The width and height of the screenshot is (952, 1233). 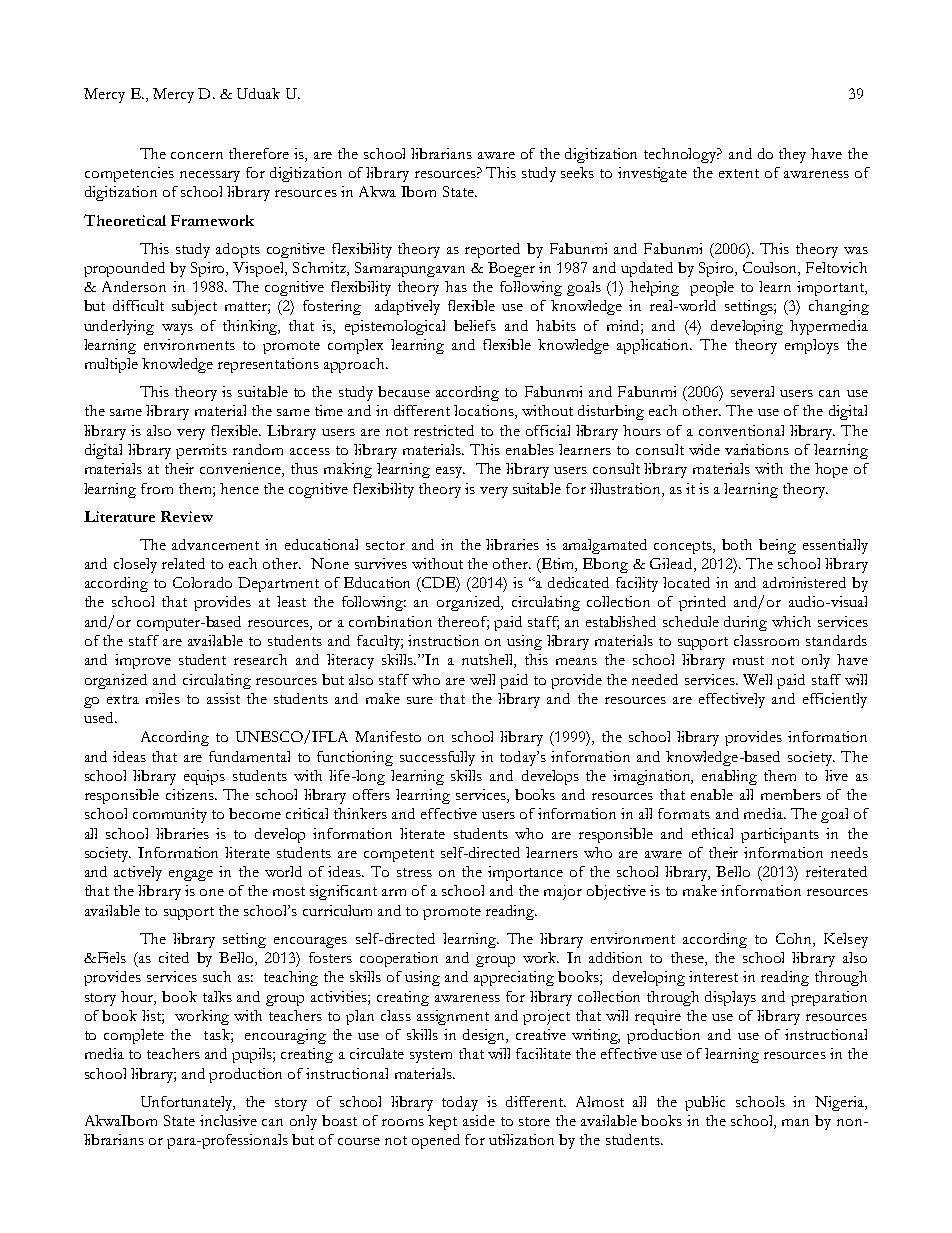 What do you see at coordinates (485, 412) in the screenshot?
I see `locations` at bounding box center [485, 412].
